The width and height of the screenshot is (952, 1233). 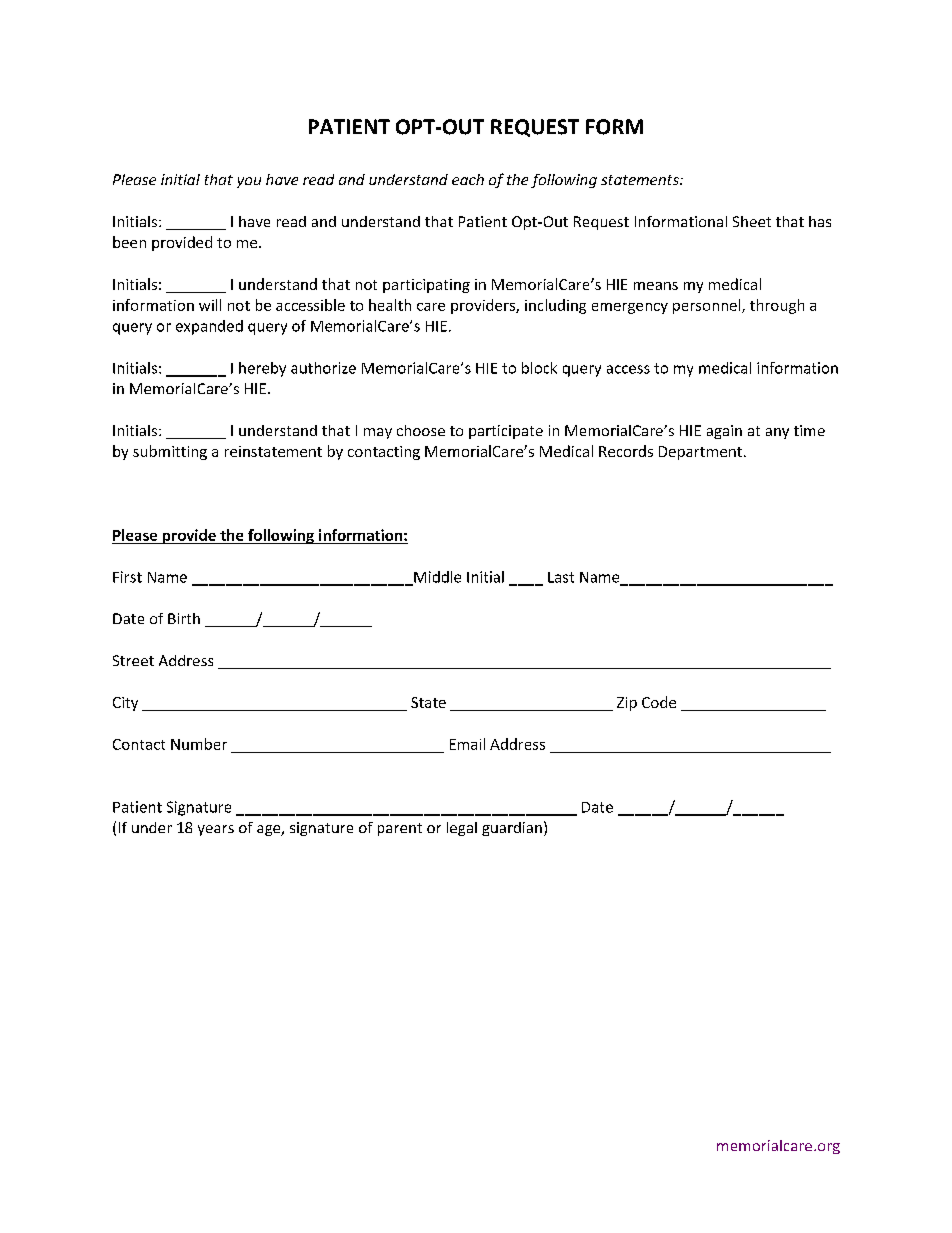 I want to click on participate, so click(x=506, y=432).
